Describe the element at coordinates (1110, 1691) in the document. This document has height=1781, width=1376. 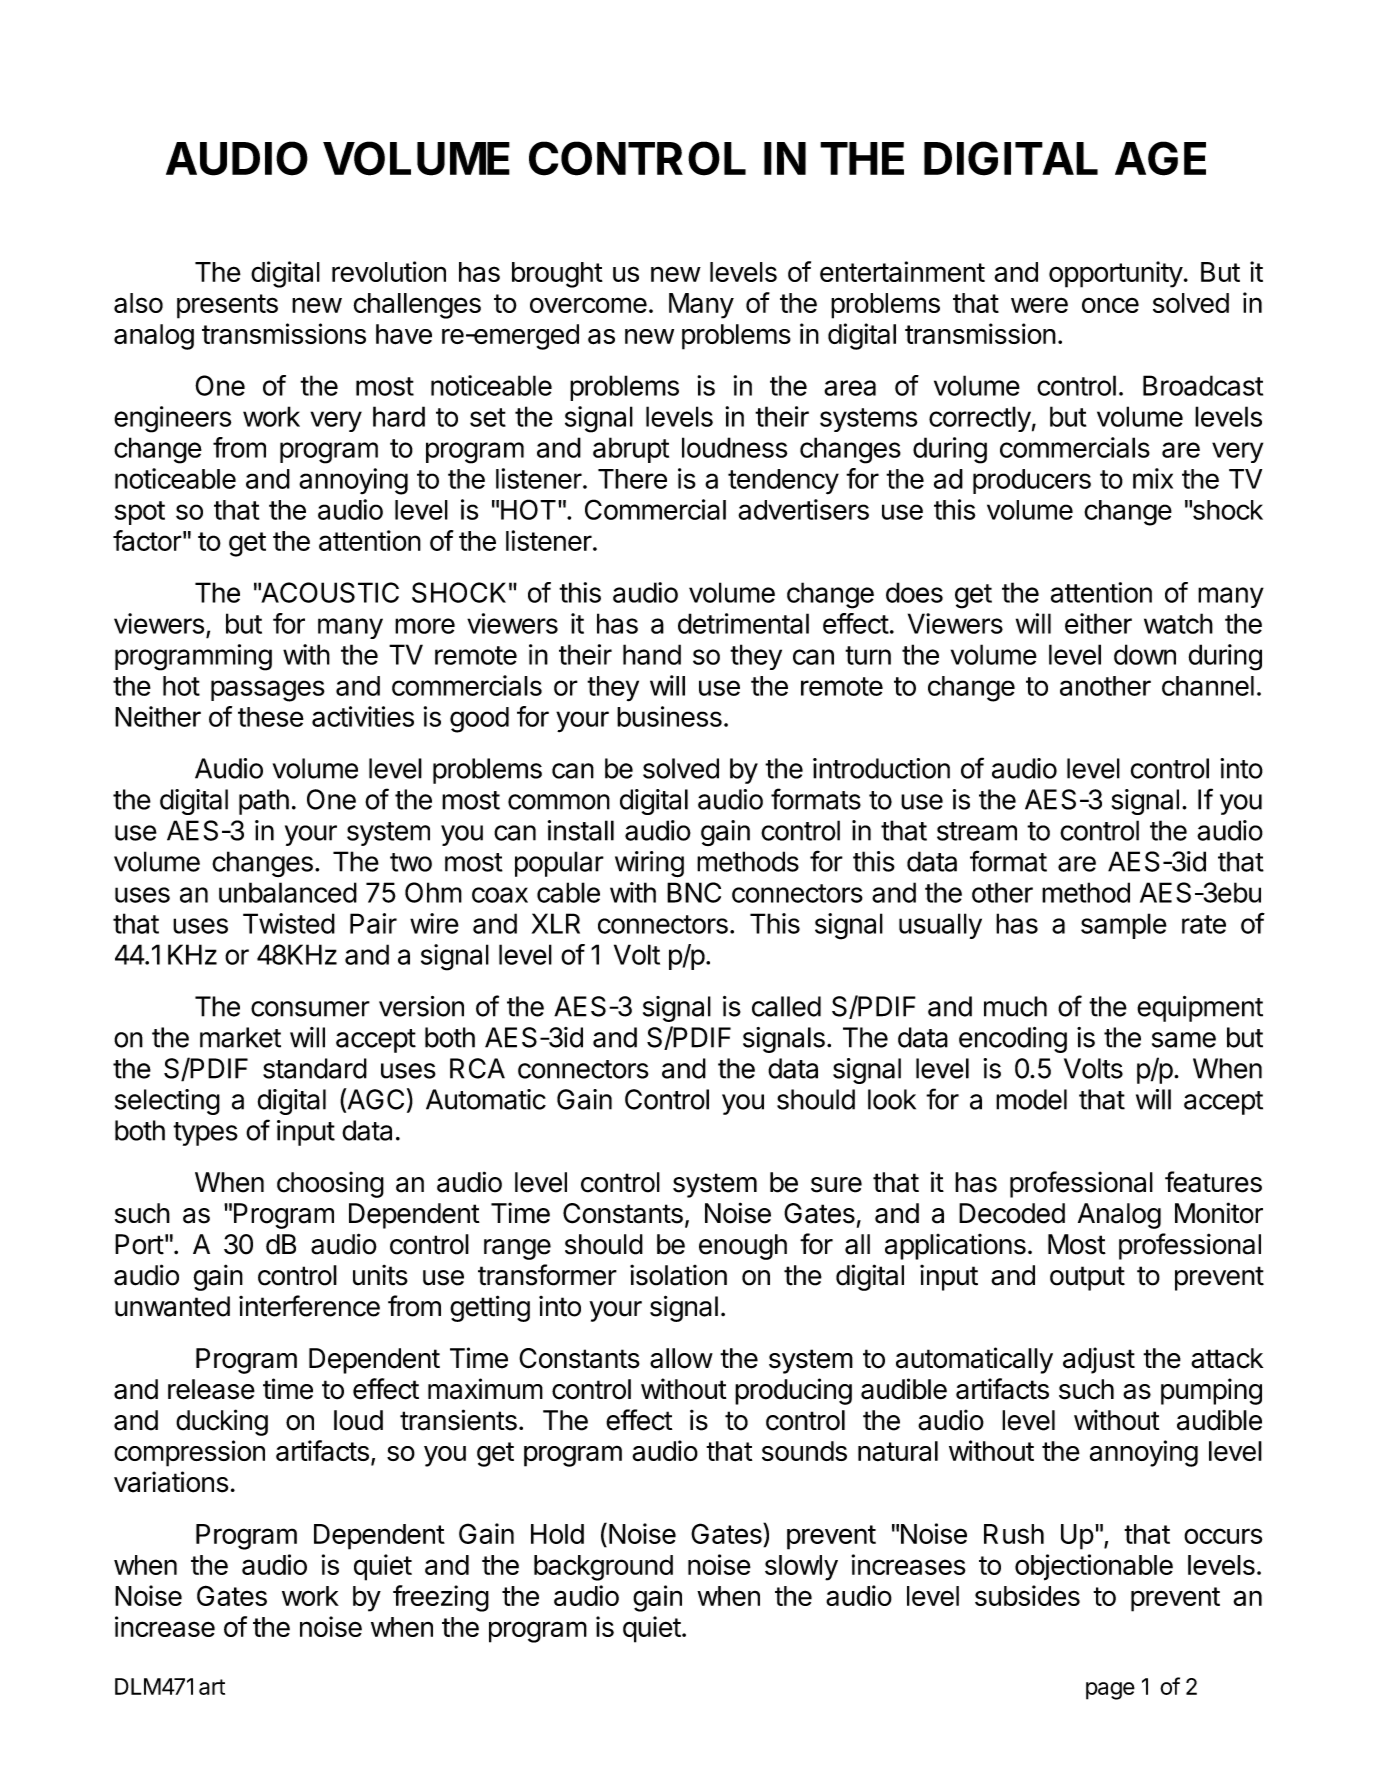
I see `page` at that location.
